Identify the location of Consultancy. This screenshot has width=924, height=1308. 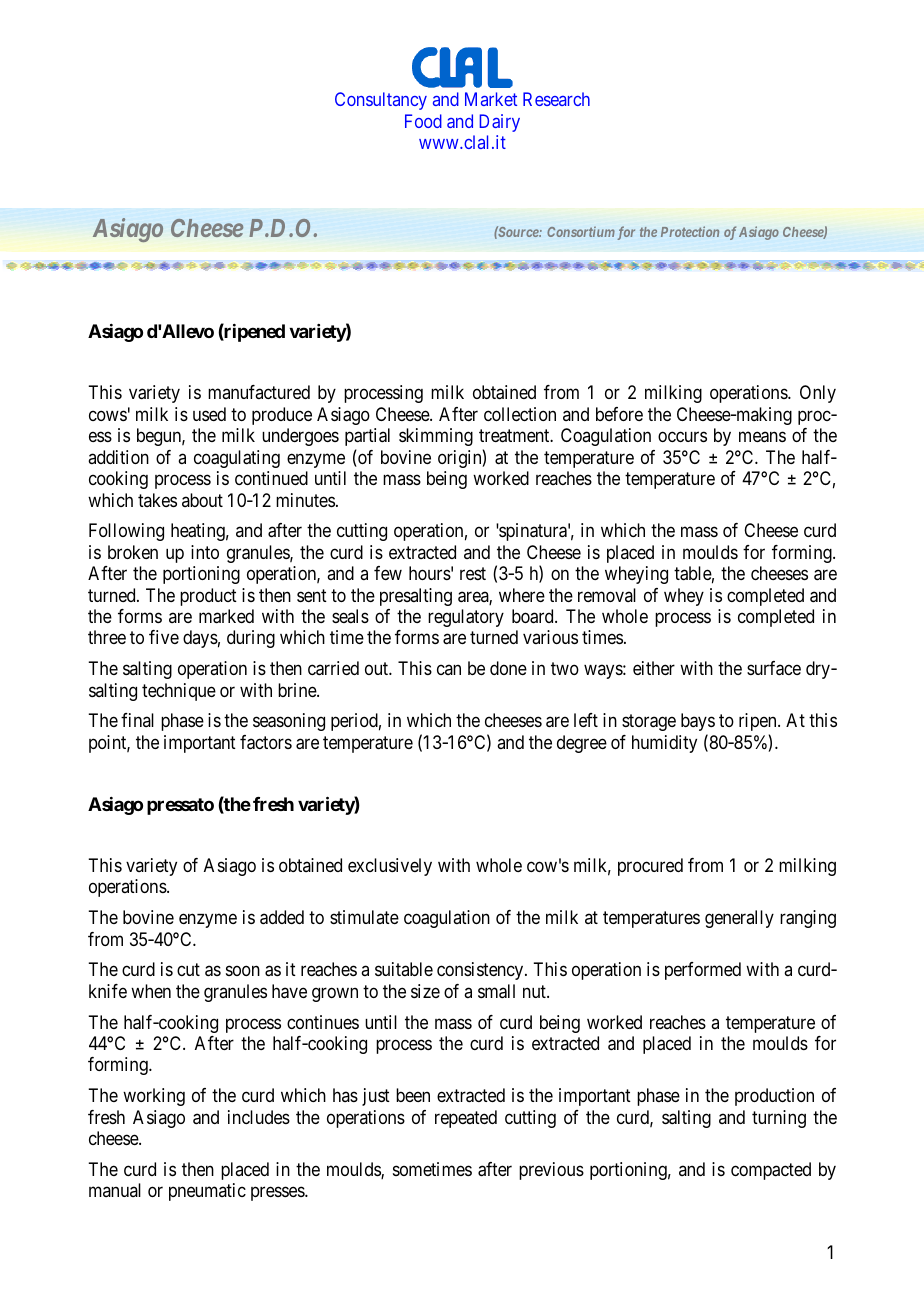
(381, 101).
